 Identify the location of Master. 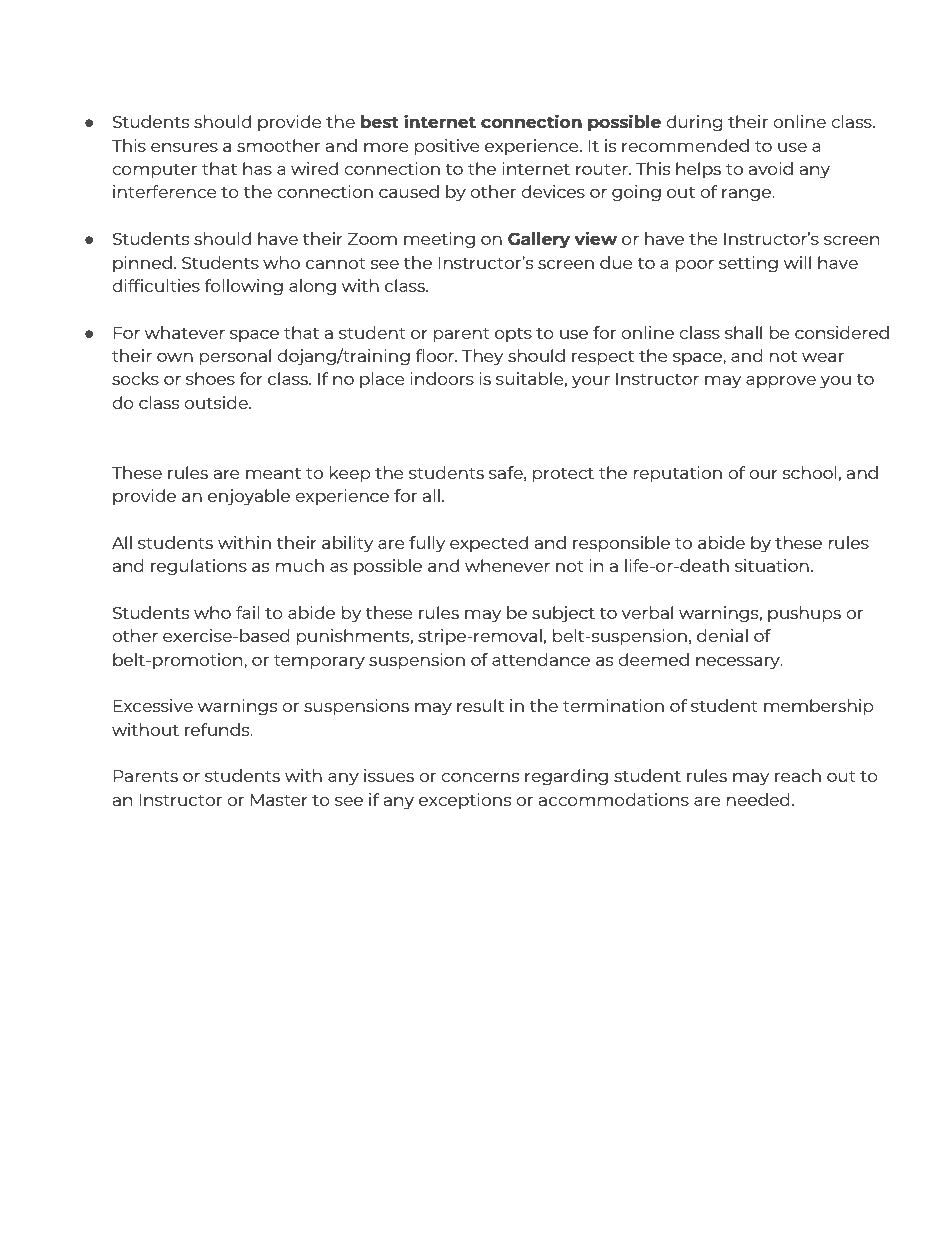
(279, 800).
